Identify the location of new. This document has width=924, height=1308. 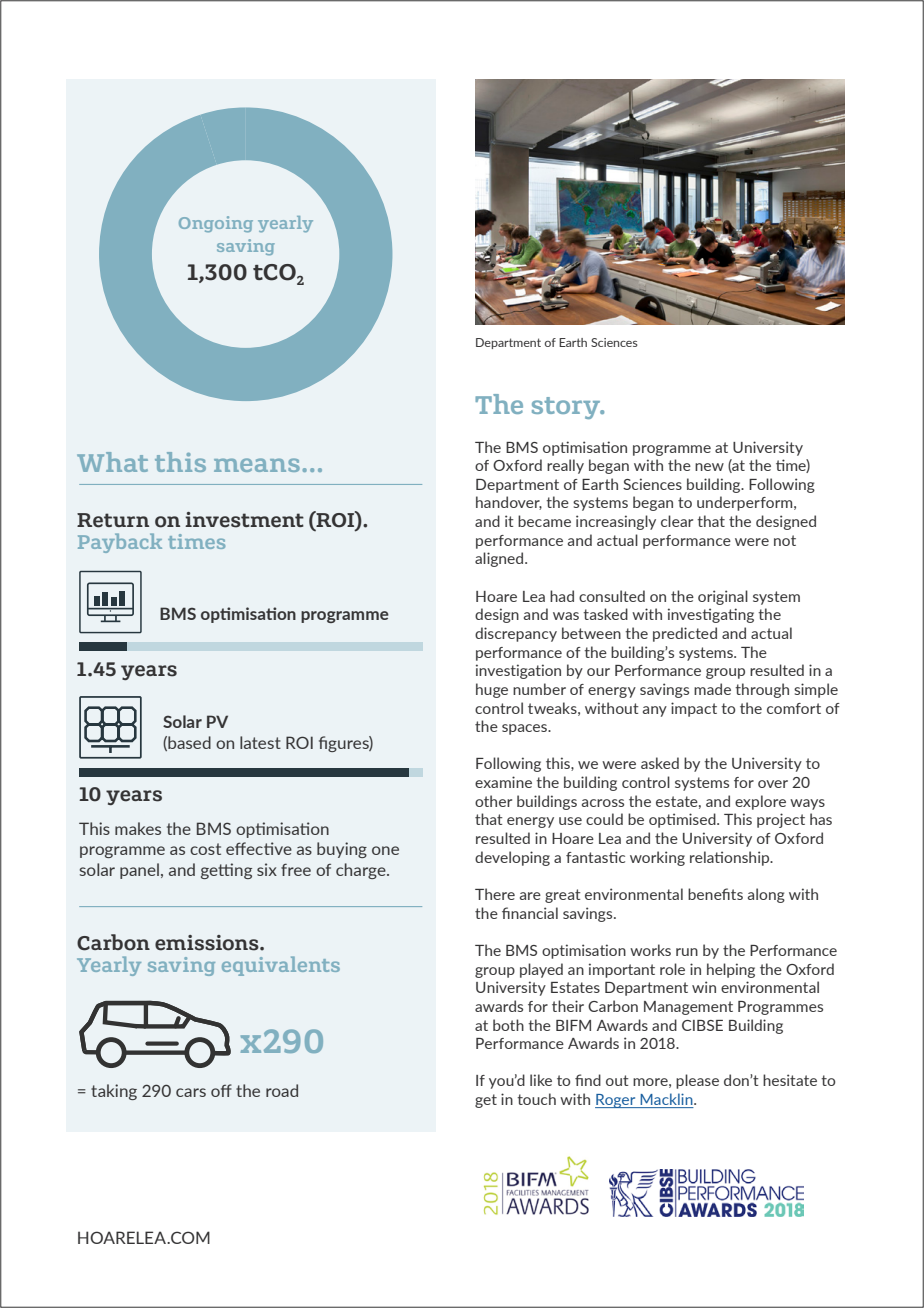
(709, 467).
